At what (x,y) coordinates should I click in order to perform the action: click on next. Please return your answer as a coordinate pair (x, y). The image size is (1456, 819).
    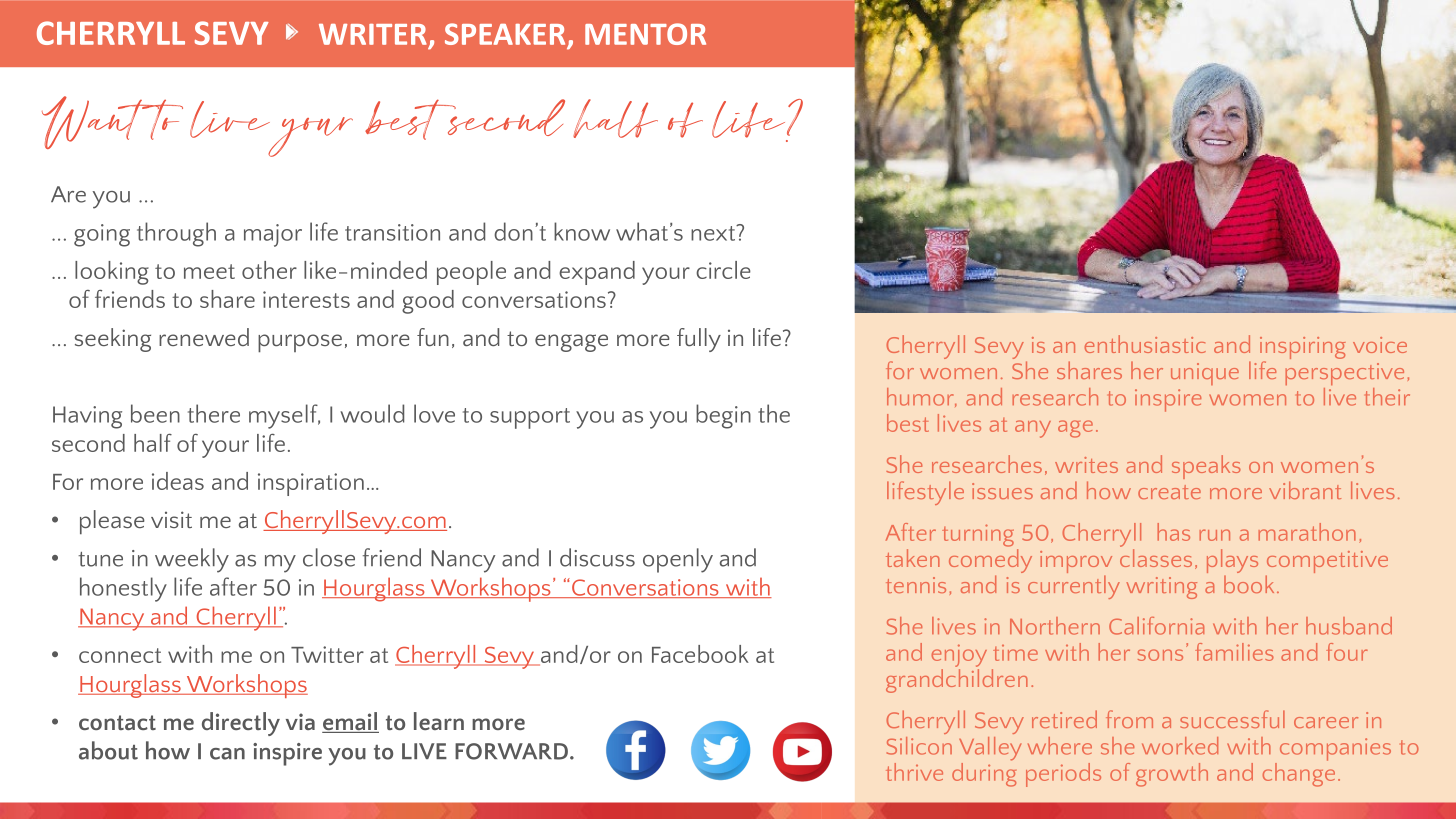
    Looking at the image, I should click on (714, 232).
